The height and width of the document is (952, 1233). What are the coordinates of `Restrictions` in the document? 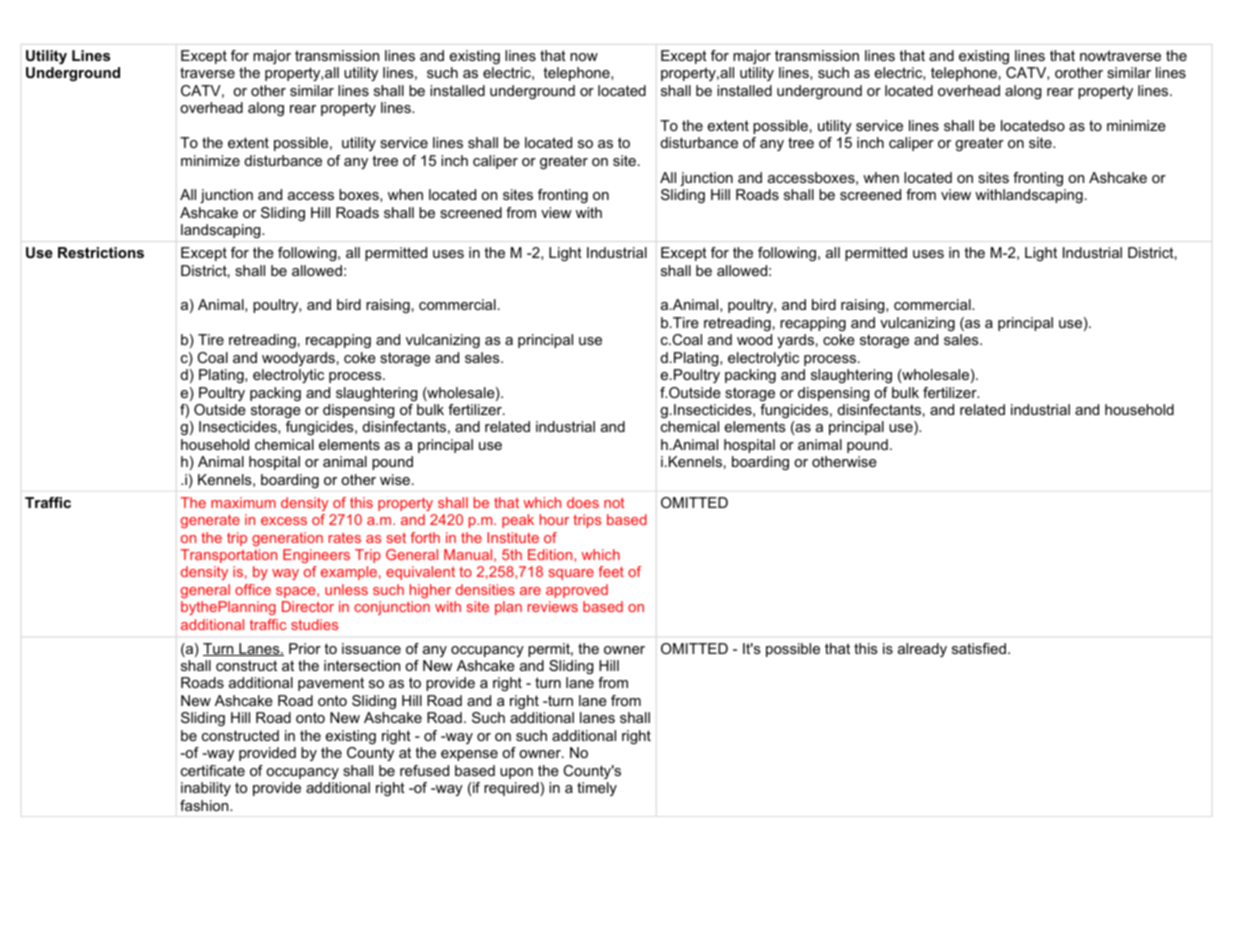 It's located at (101, 252).
